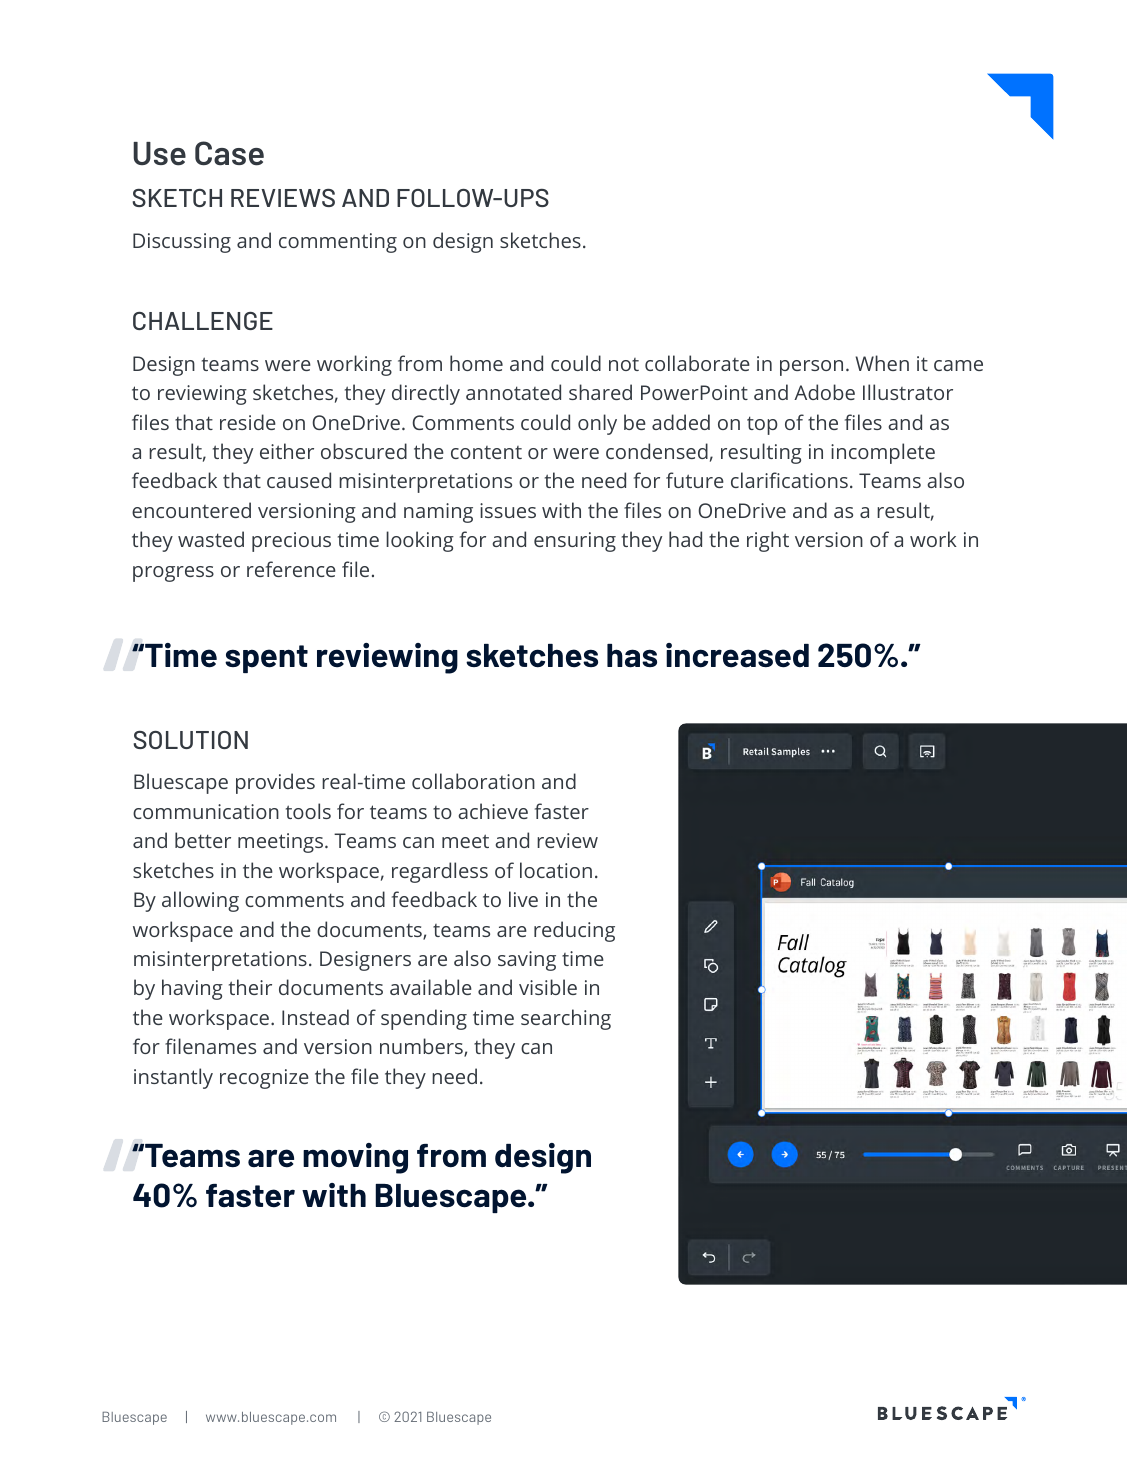 This screenshot has width=1127, height=1458. What do you see at coordinates (566, 1019) in the screenshot?
I see `searching` at bounding box center [566, 1019].
